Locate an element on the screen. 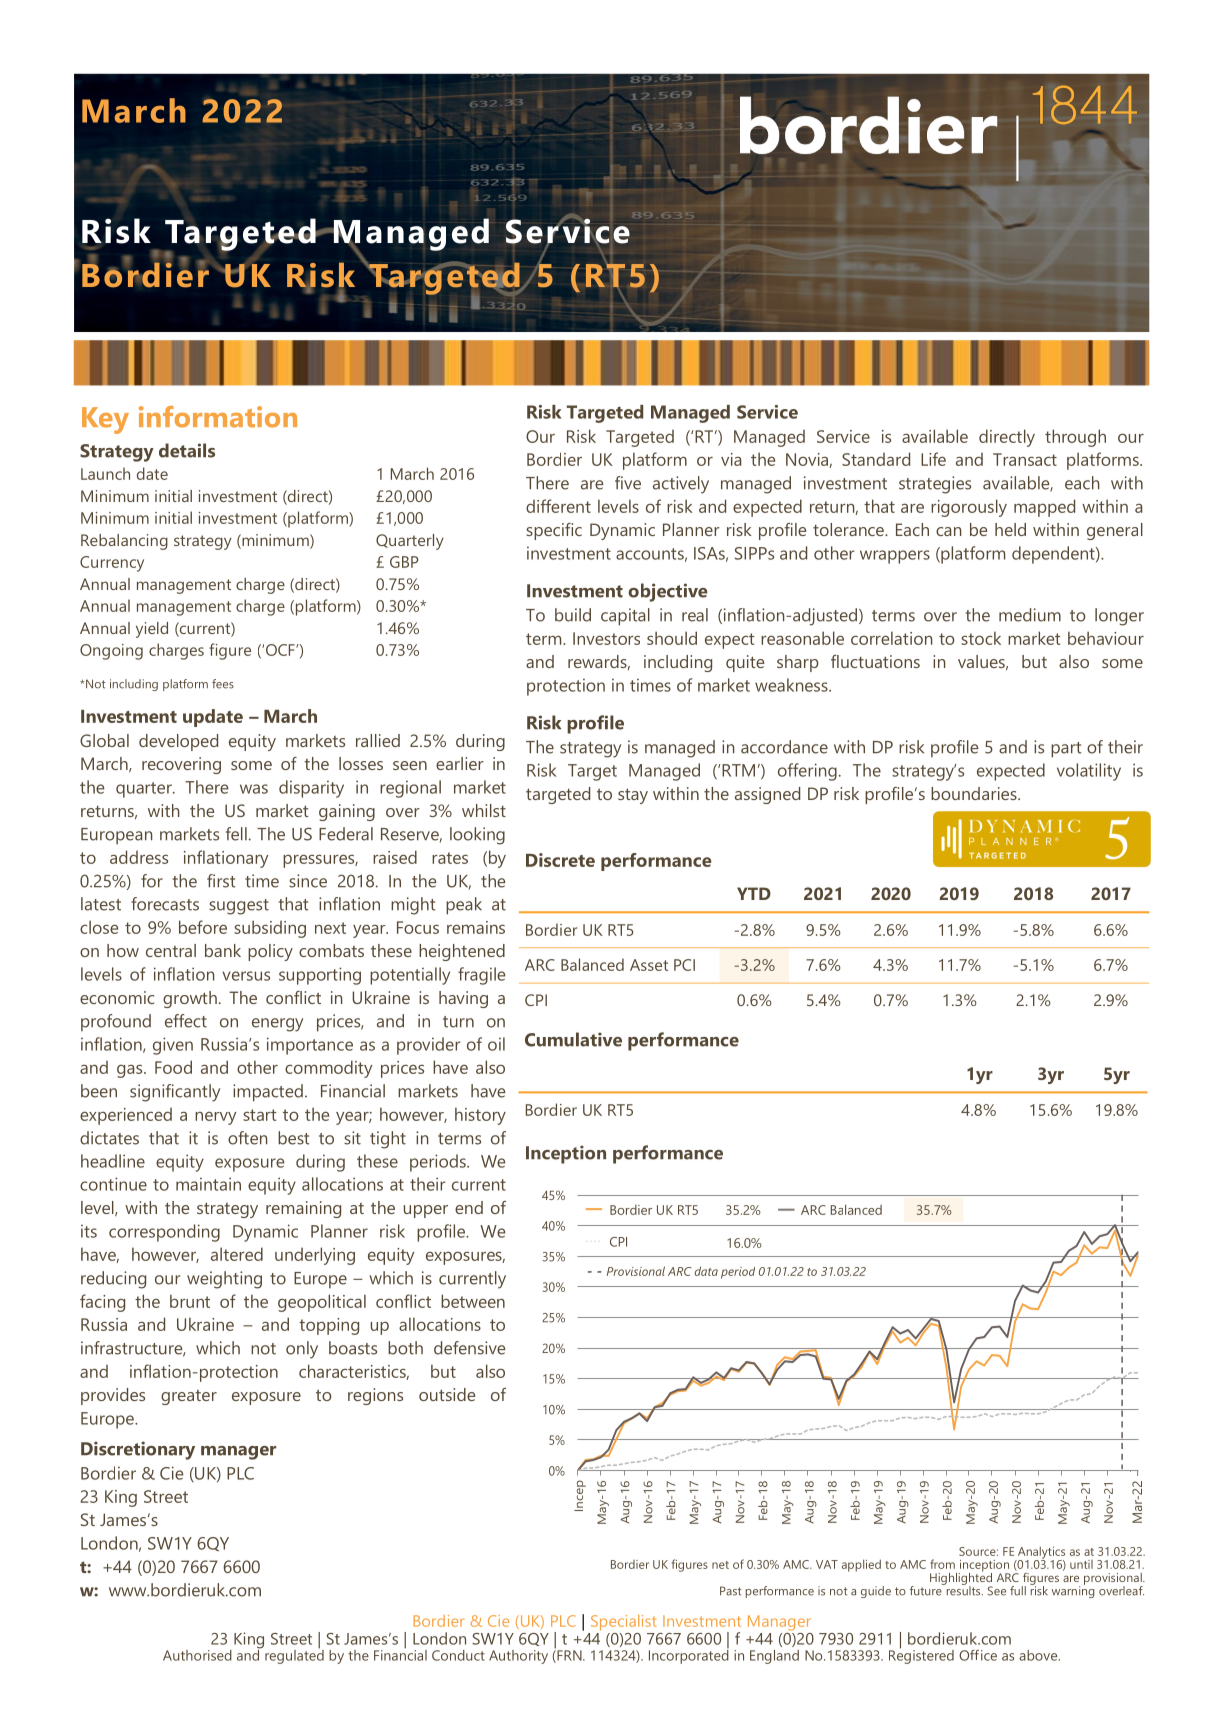  Transact is located at coordinates (1025, 459).
